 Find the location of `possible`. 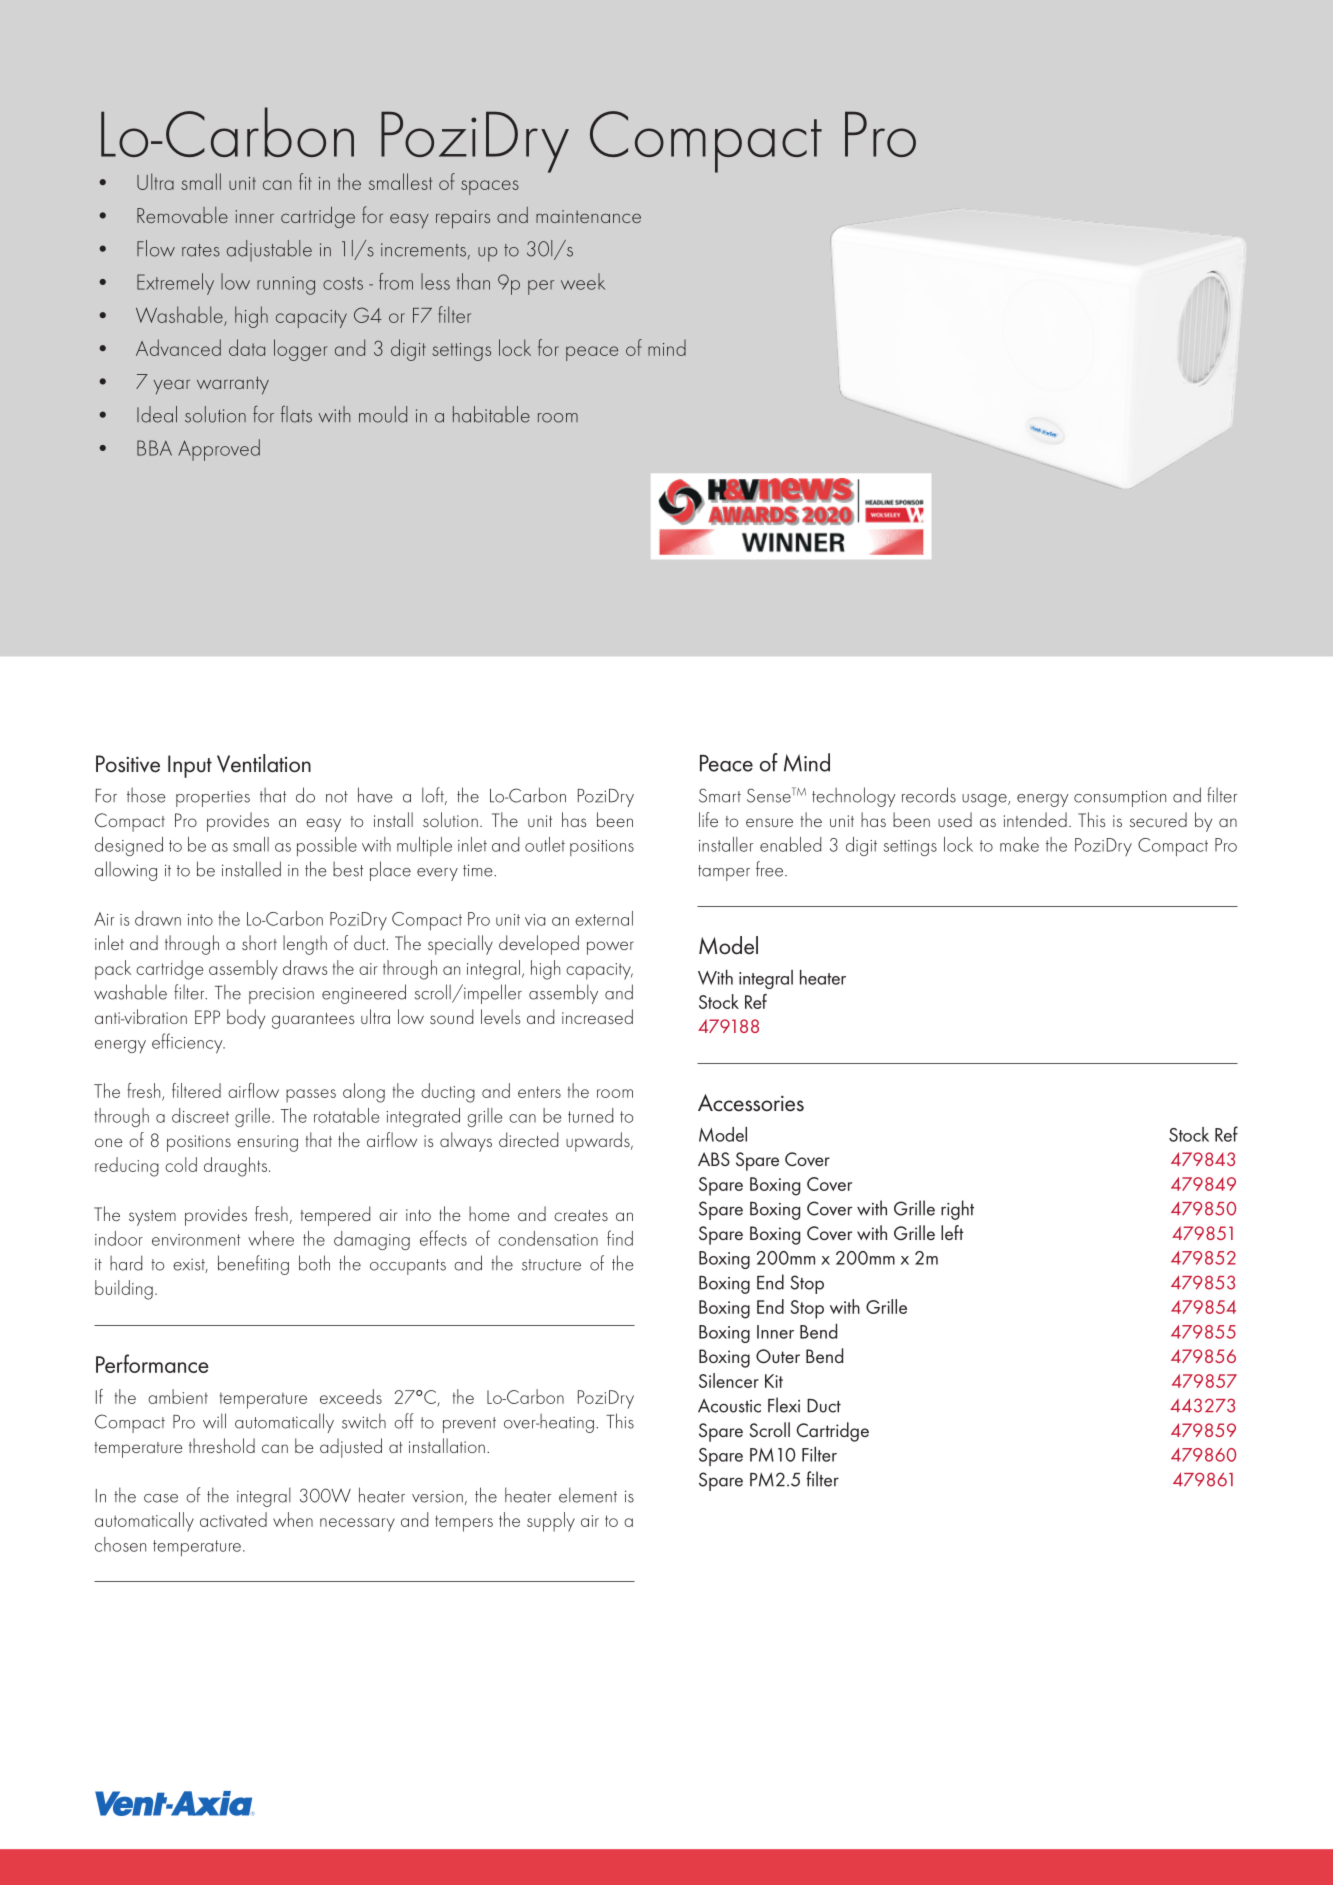

possible is located at coordinates (327, 847).
